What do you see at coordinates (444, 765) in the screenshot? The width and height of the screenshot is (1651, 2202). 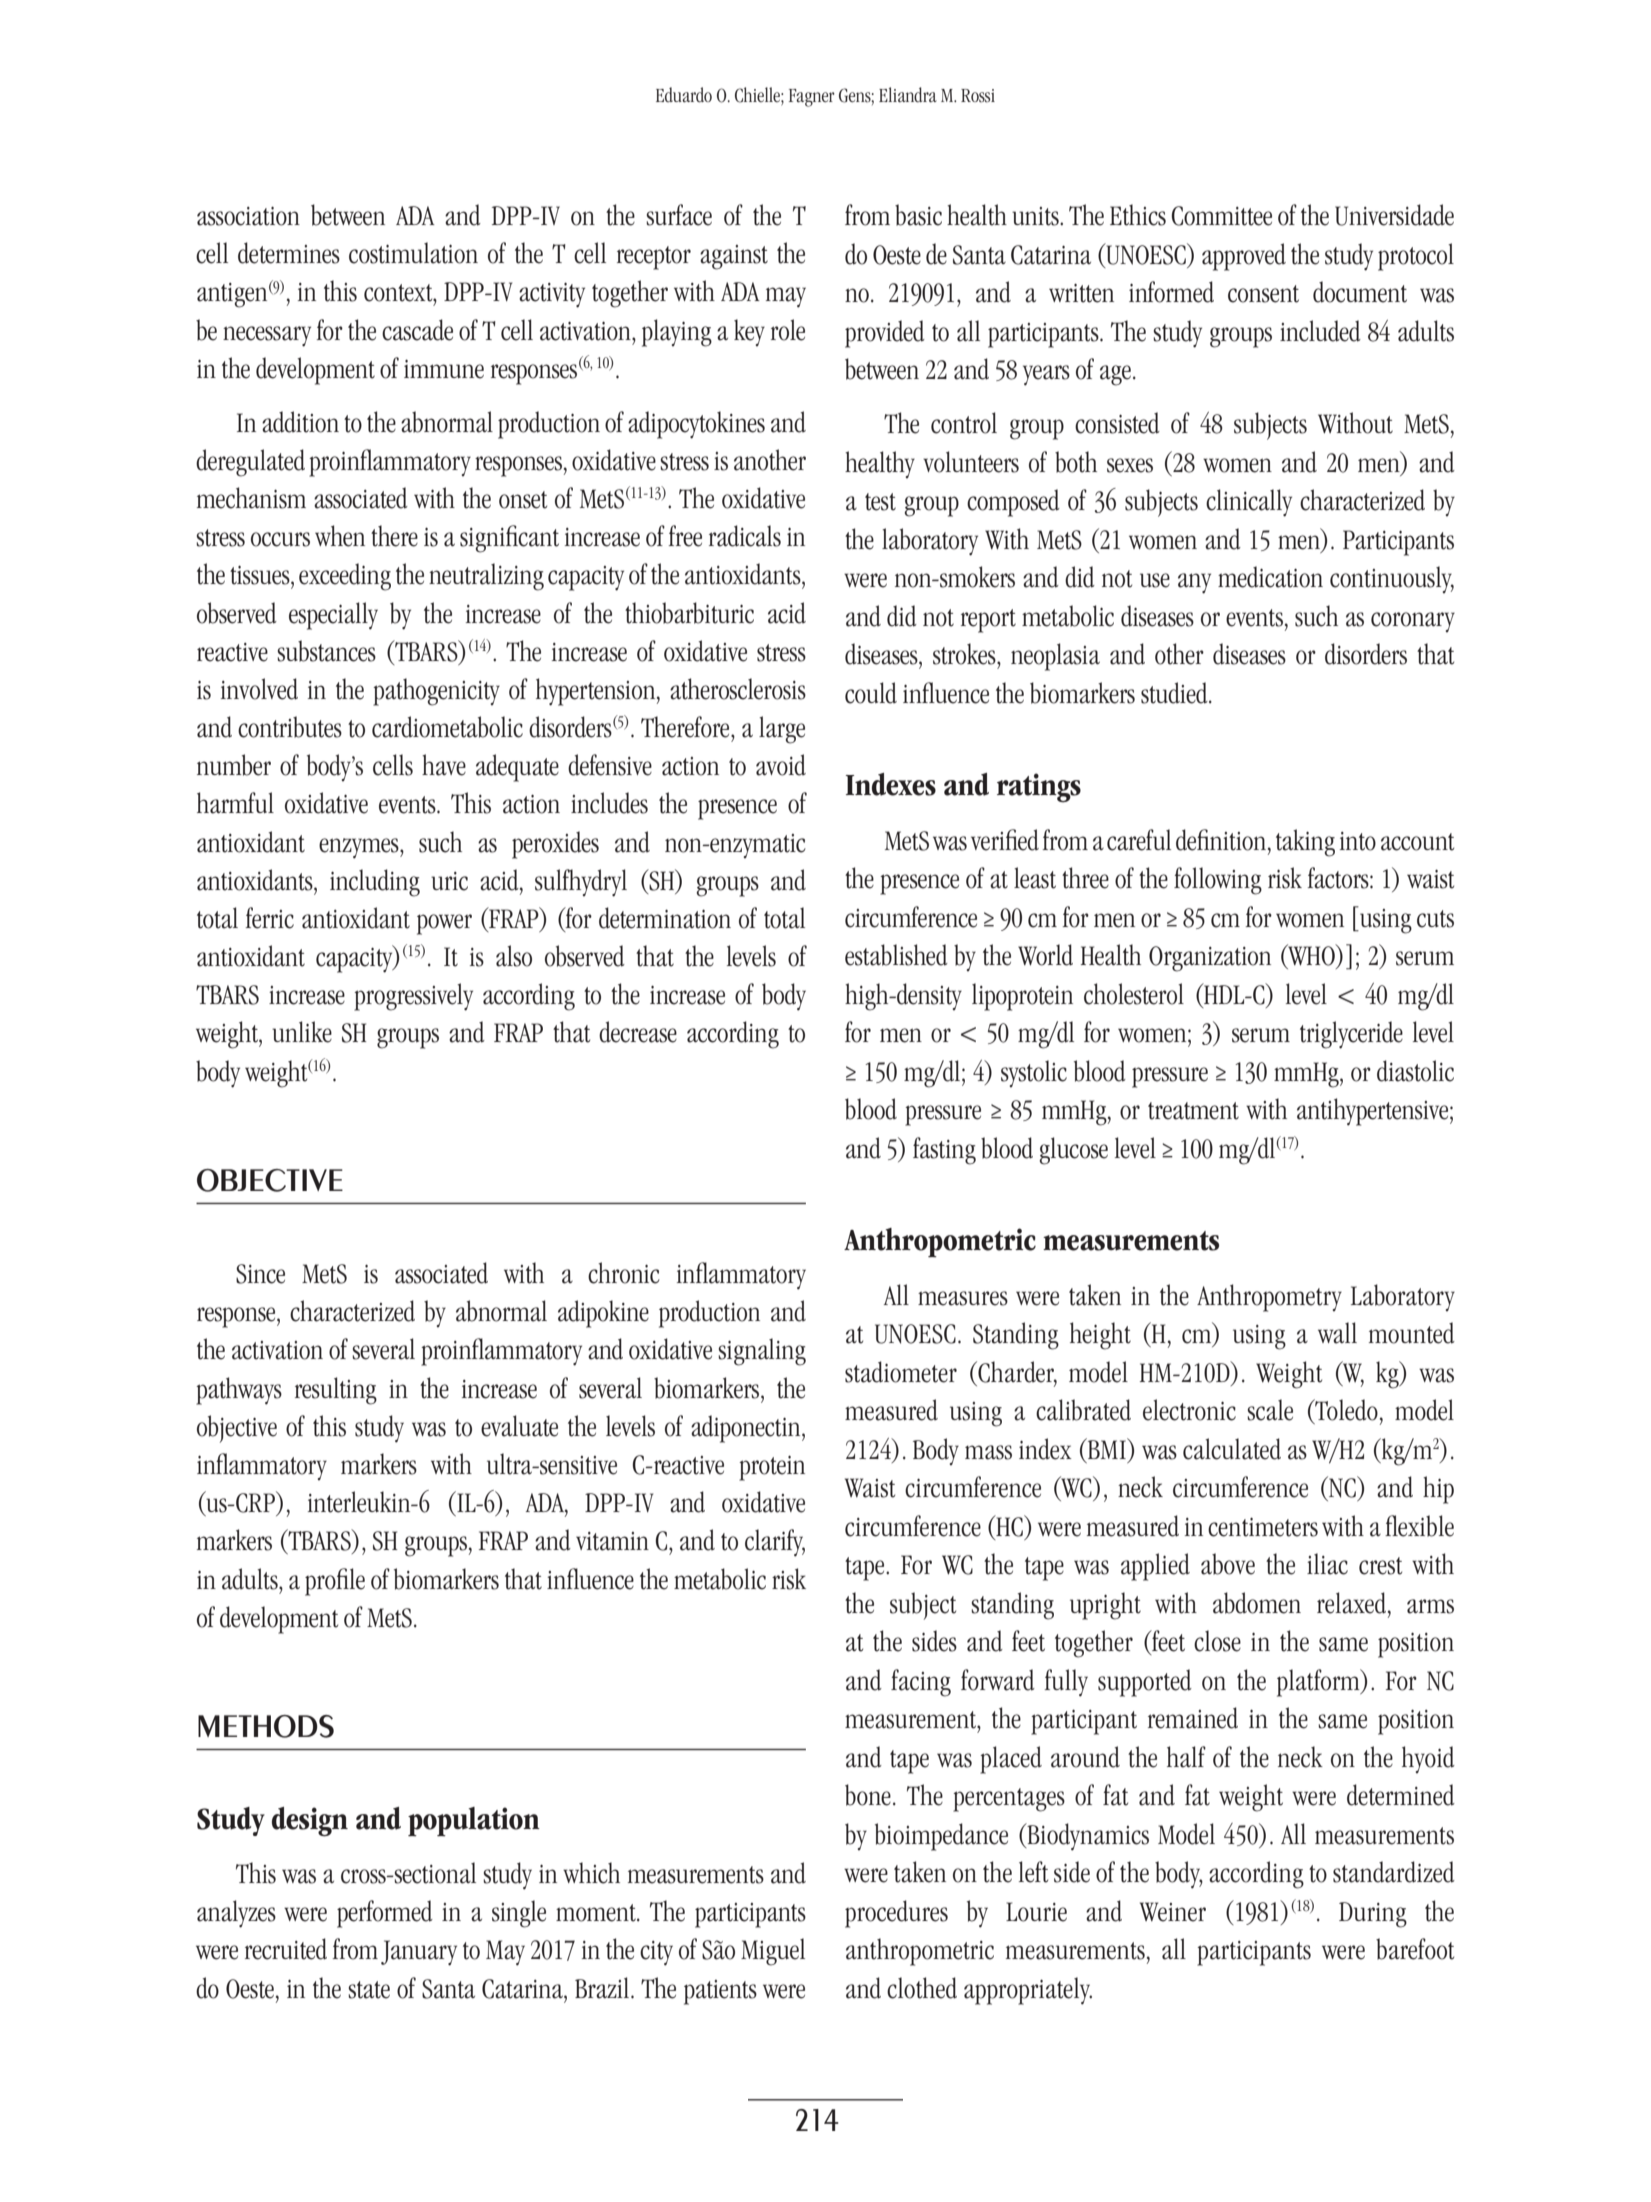 I see `have` at bounding box center [444, 765].
